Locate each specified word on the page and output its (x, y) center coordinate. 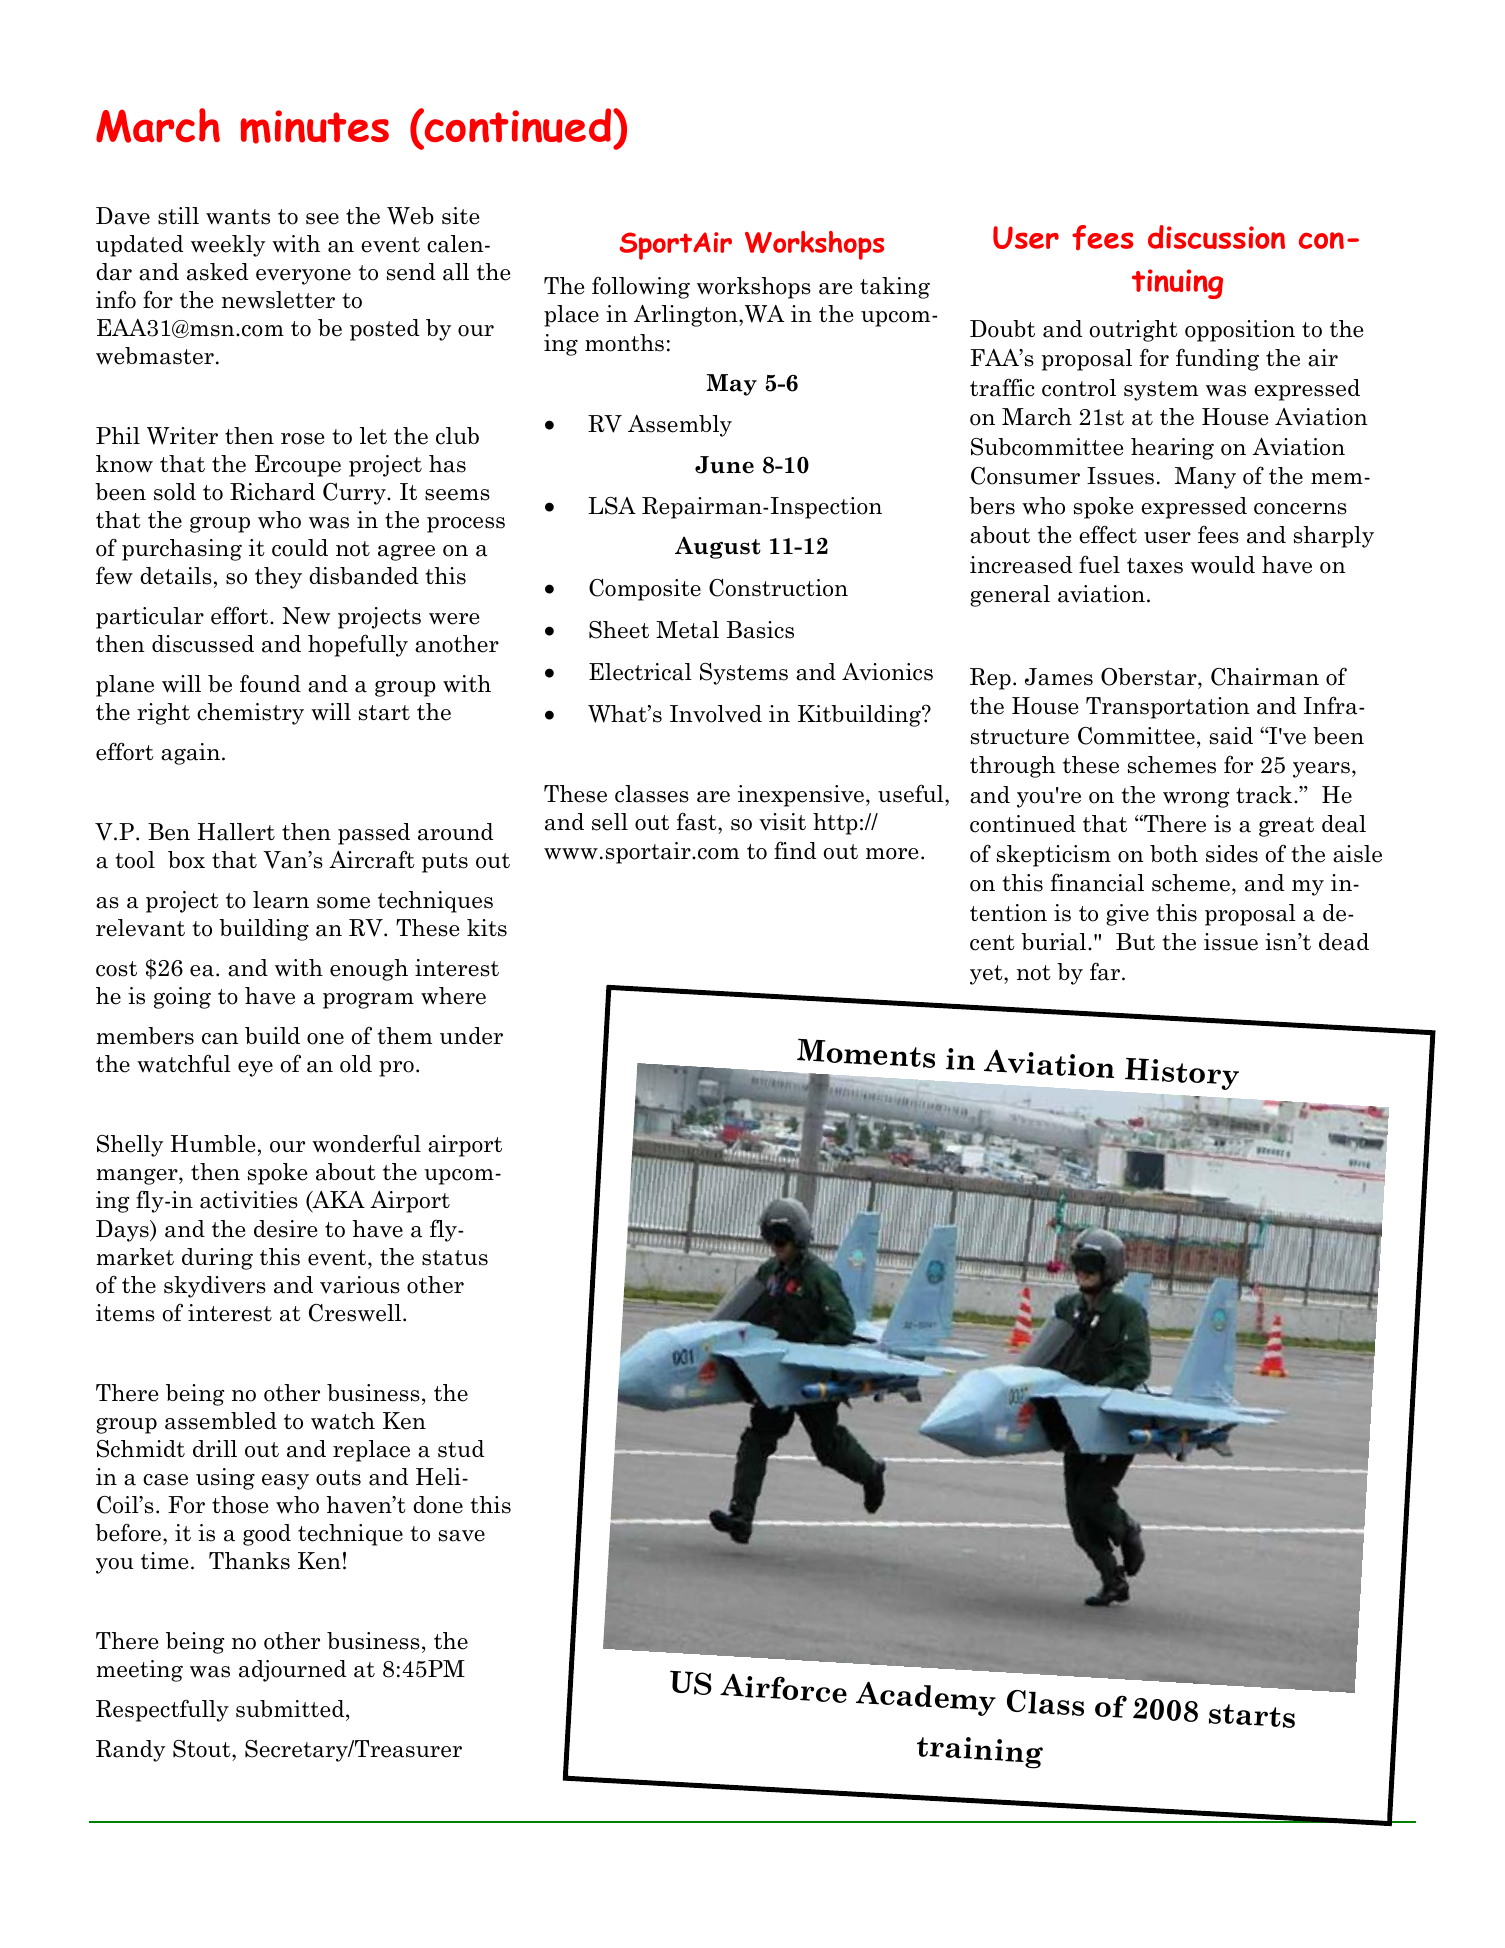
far (1106, 971)
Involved (716, 714)
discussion (1216, 237)
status (455, 1258)
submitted (291, 1710)
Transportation (1168, 708)
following (641, 287)
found (270, 683)
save (461, 1536)
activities (249, 1200)
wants (238, 217)
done (438, 1505)
